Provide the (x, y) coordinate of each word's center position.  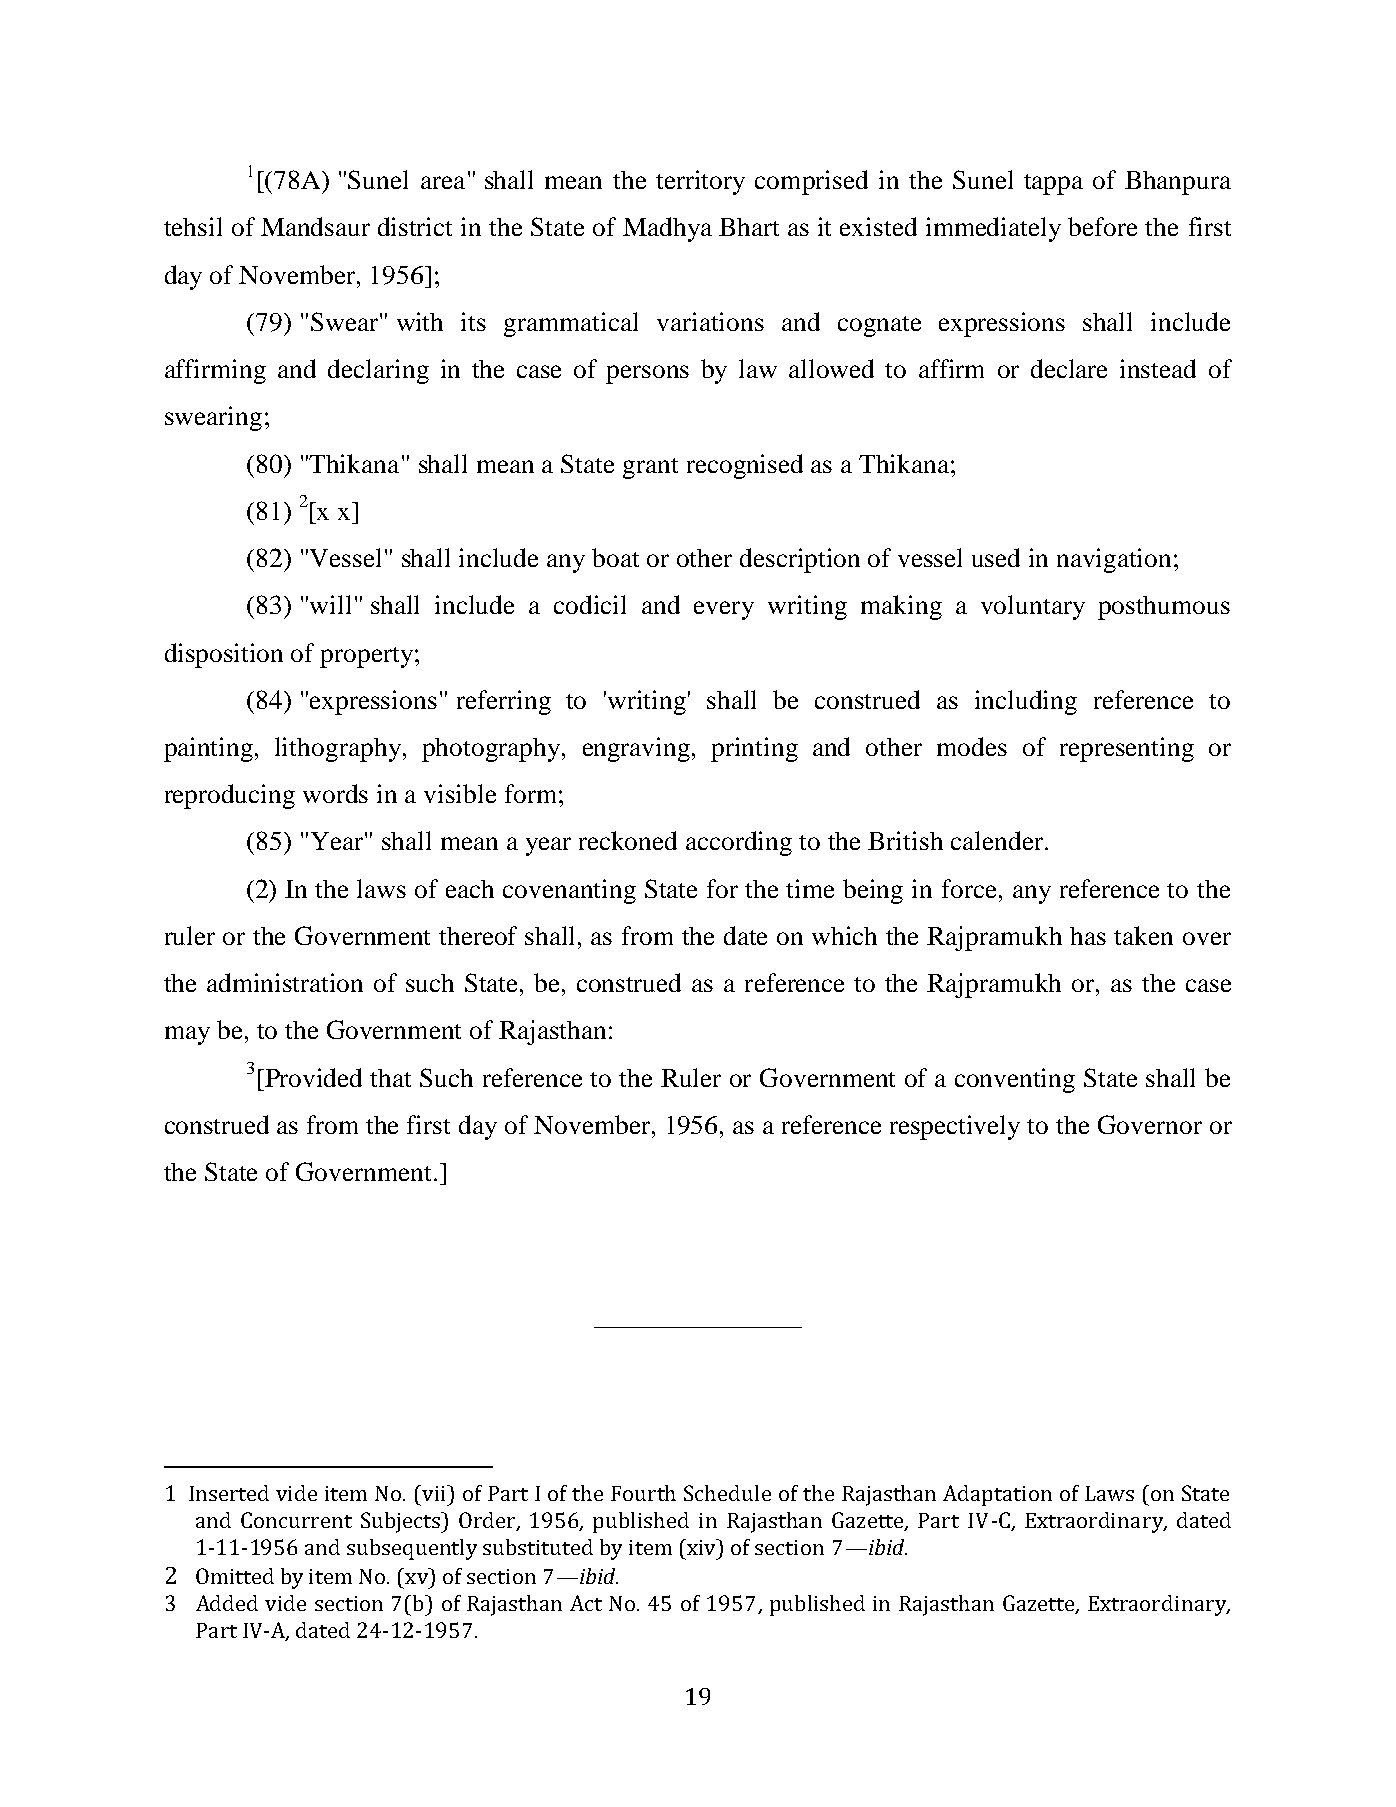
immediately (993, 229)
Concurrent (296, 1520)
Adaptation (997, 1495)
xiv (702, 1547)
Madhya (667, 229)
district (415, 226)
